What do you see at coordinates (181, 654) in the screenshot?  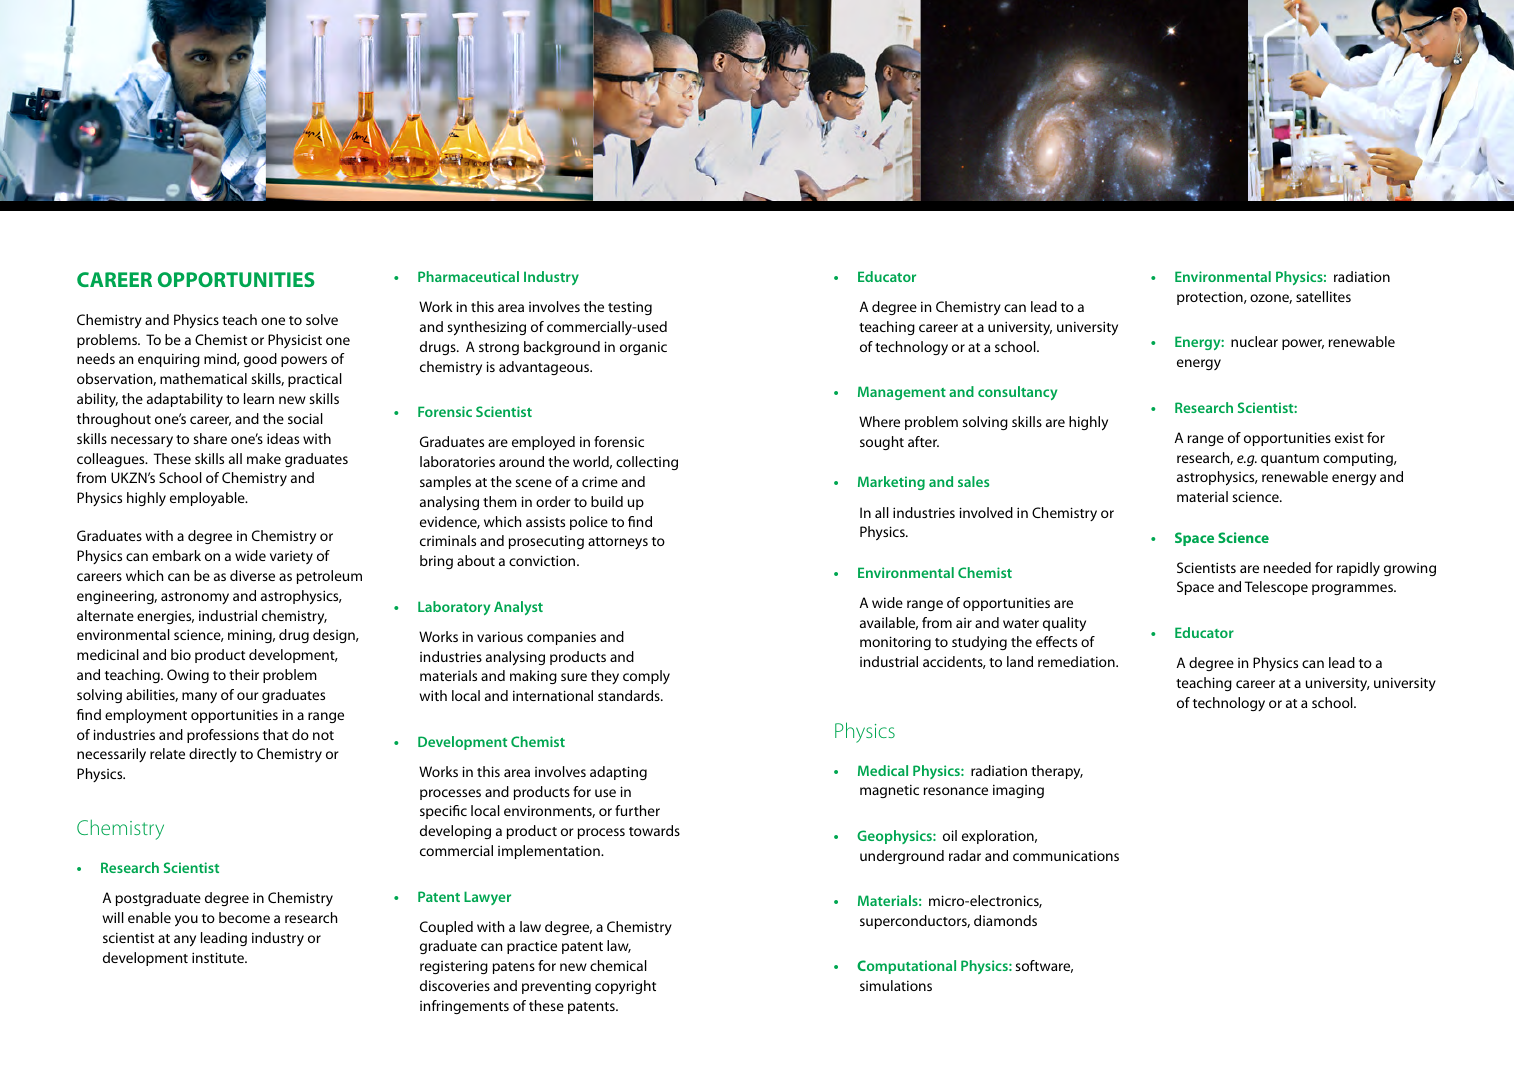 I see `bio` at bounding box center [181, 654].
